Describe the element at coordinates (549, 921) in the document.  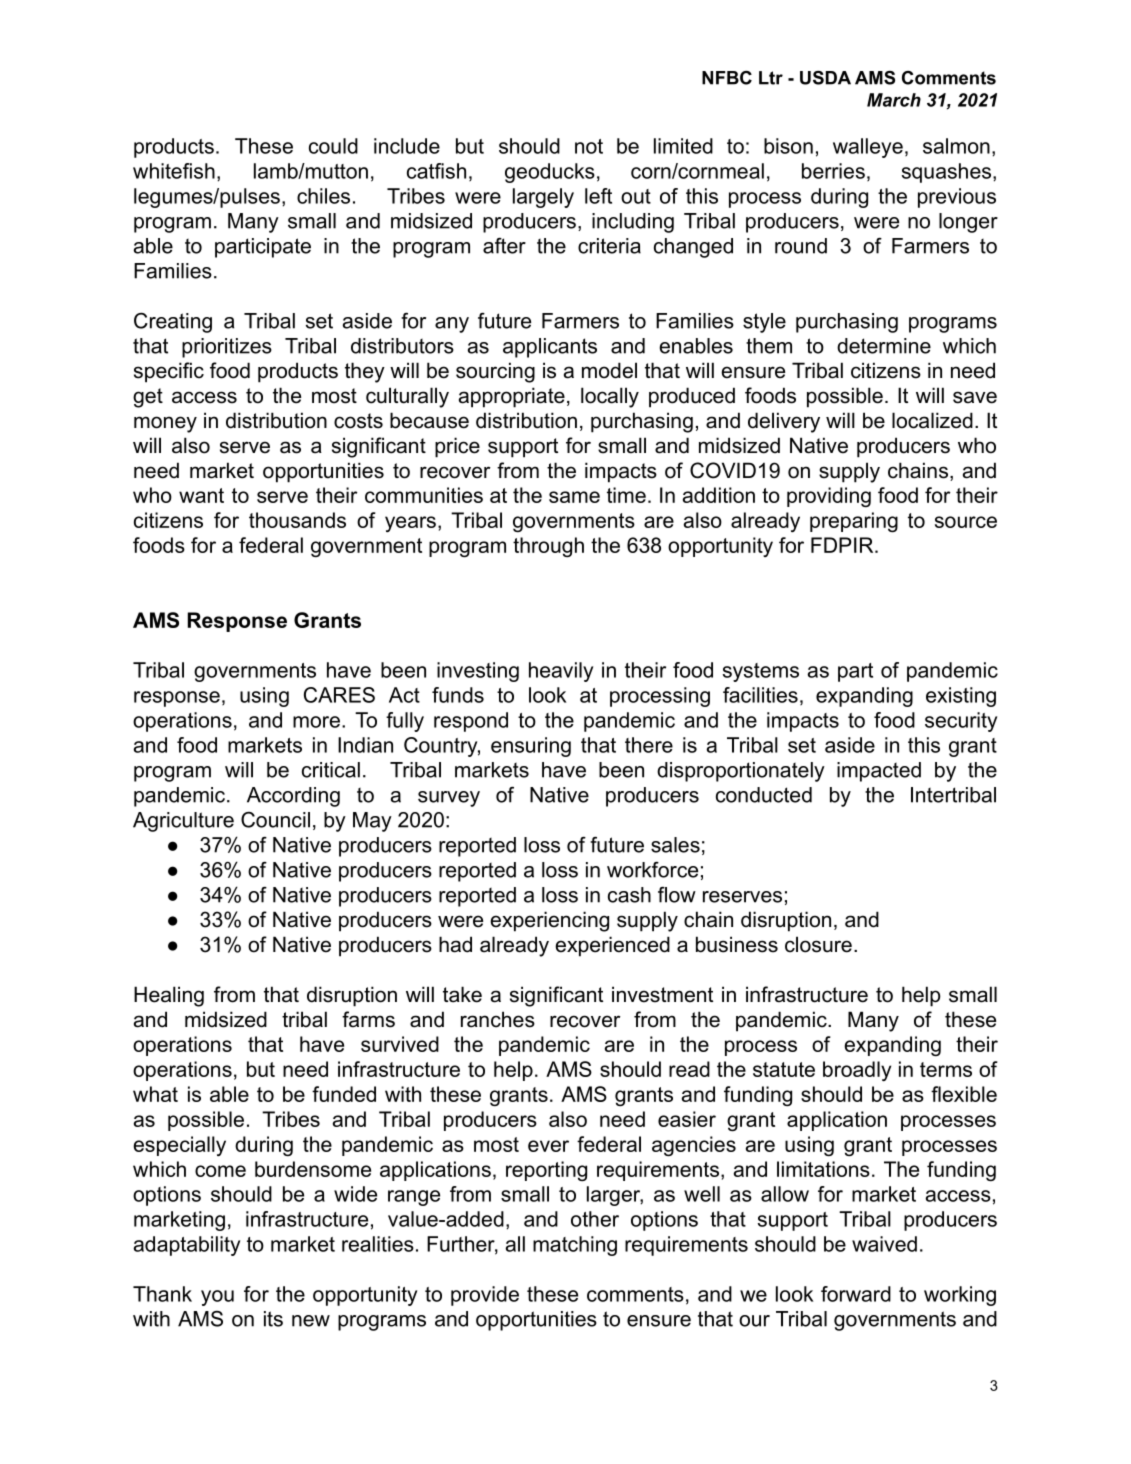
I see `experiencing` at that location.
